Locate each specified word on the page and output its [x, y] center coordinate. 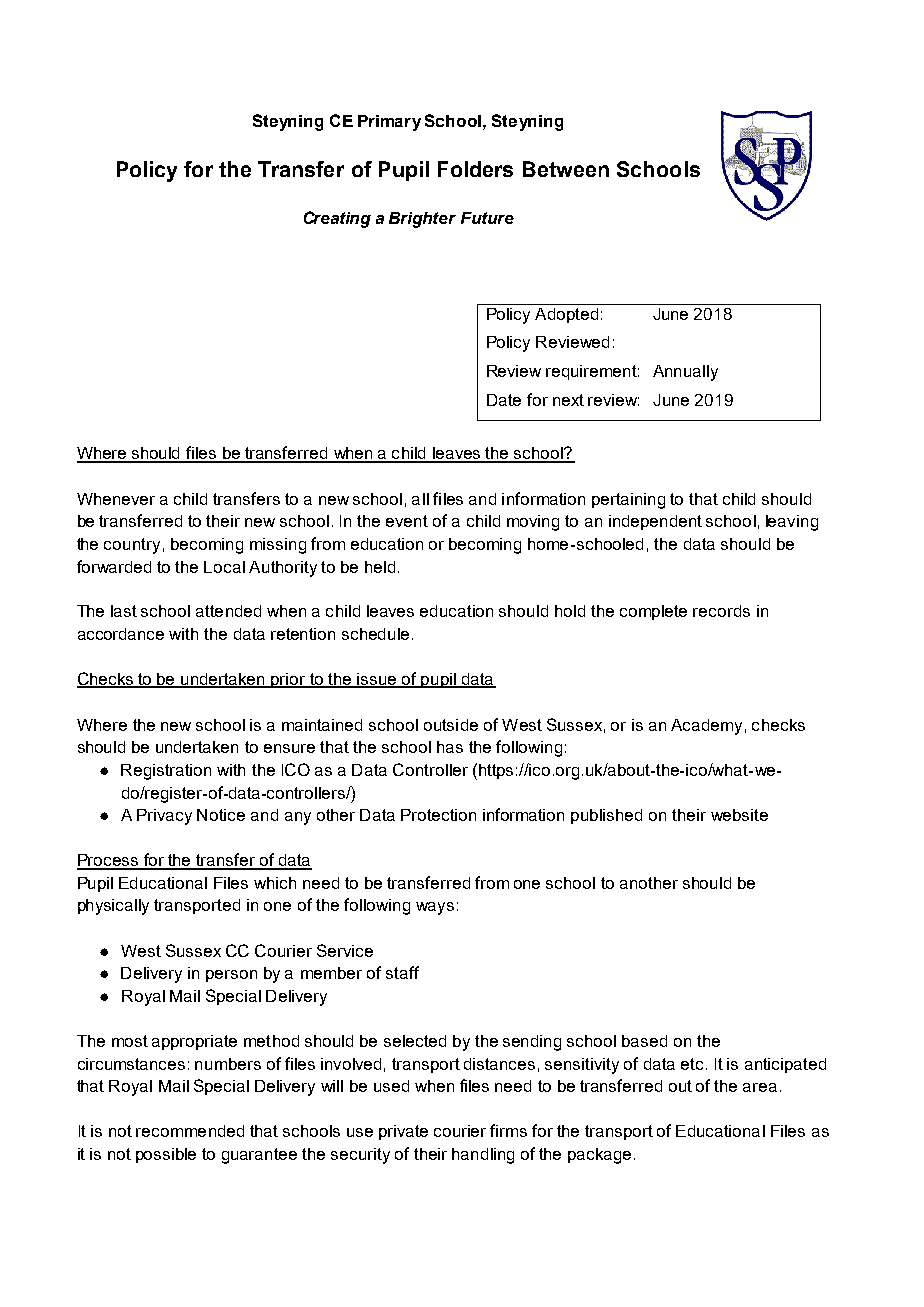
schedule [375, 634]
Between [566, 169]
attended [228, 611]
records [721, 611]
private [403, 1132]
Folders [475, 169]
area [760, 1087]
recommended [190, 1131]
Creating [337, 219]
